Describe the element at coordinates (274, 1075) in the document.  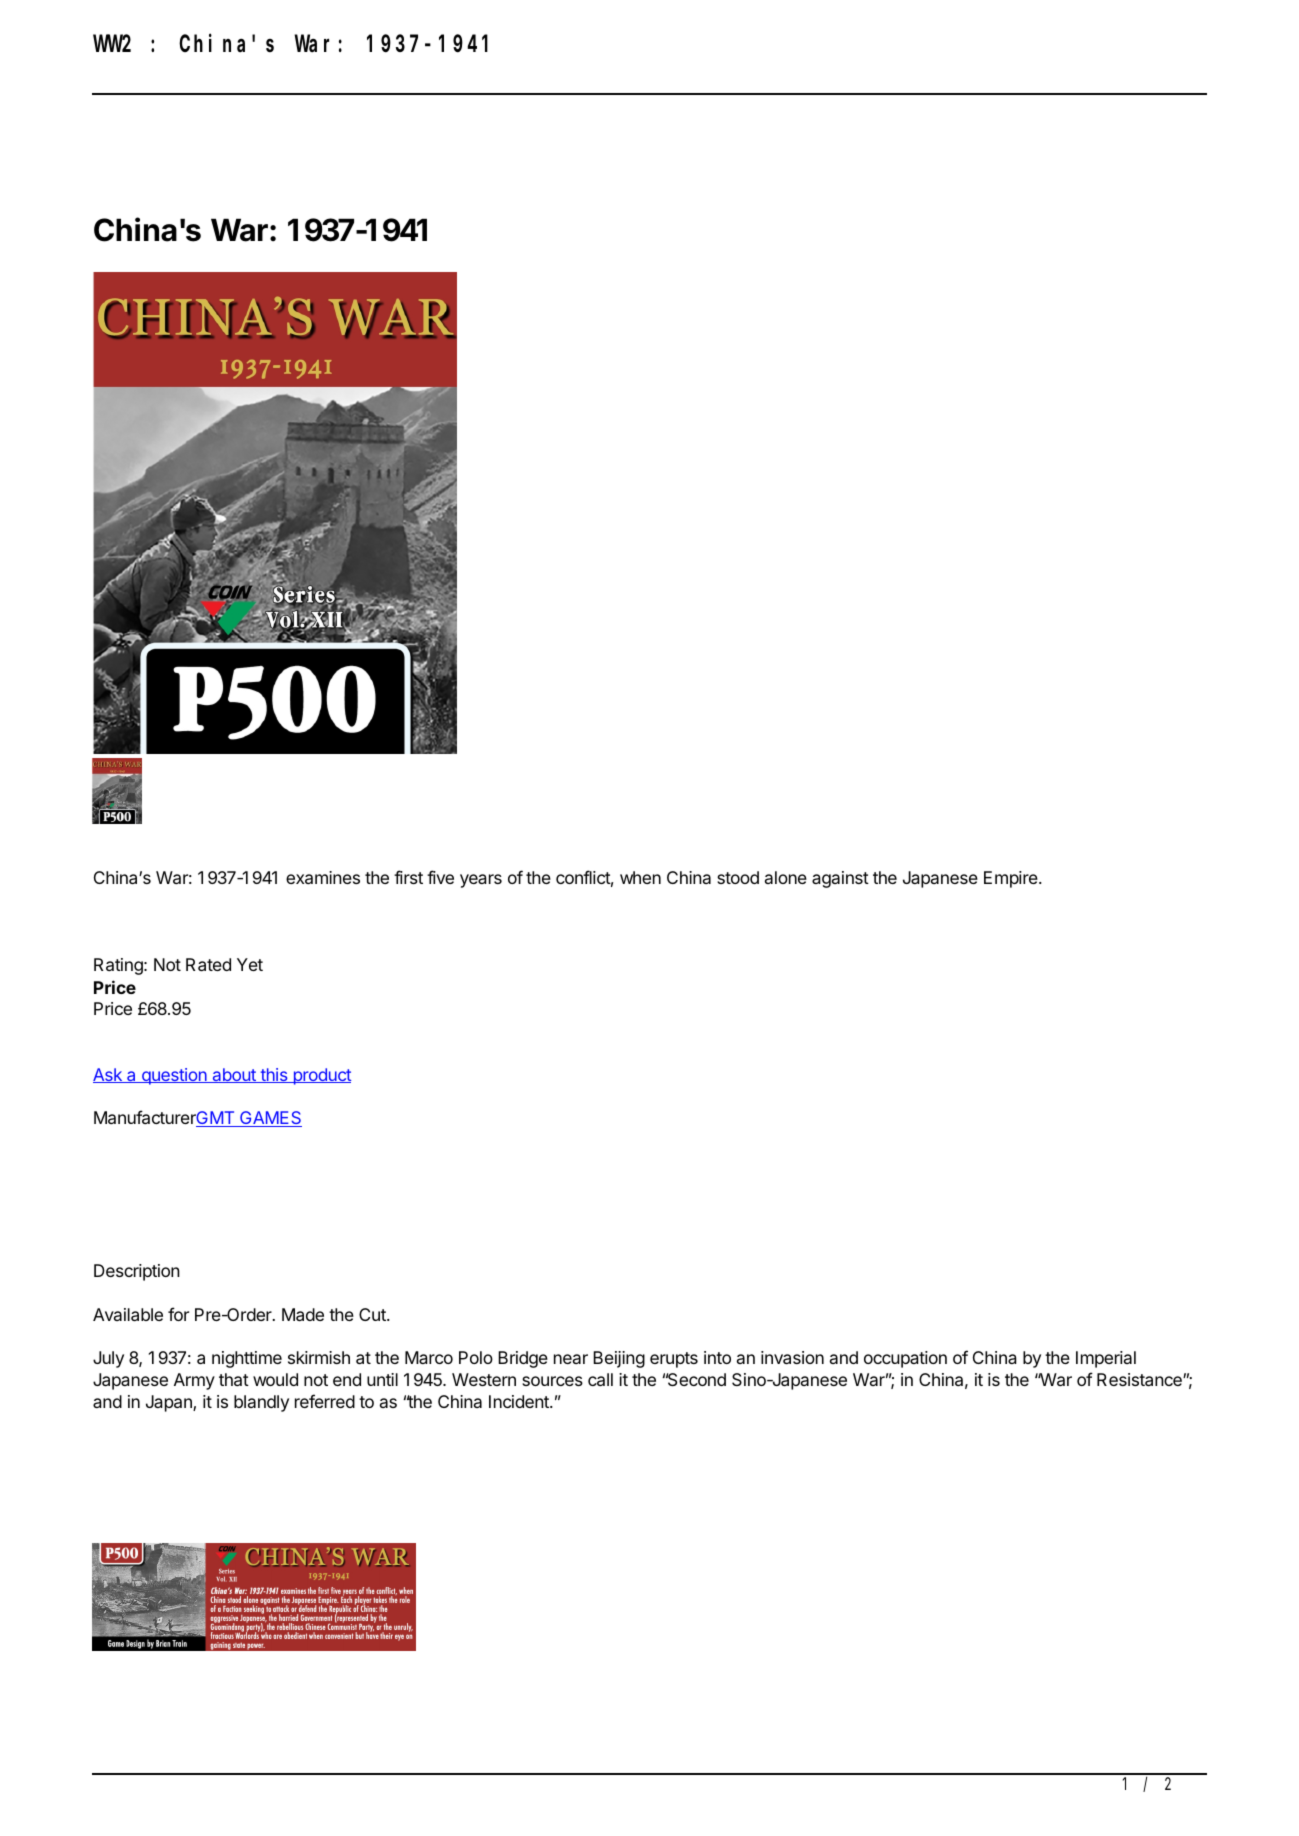
I see `this` at that location.
